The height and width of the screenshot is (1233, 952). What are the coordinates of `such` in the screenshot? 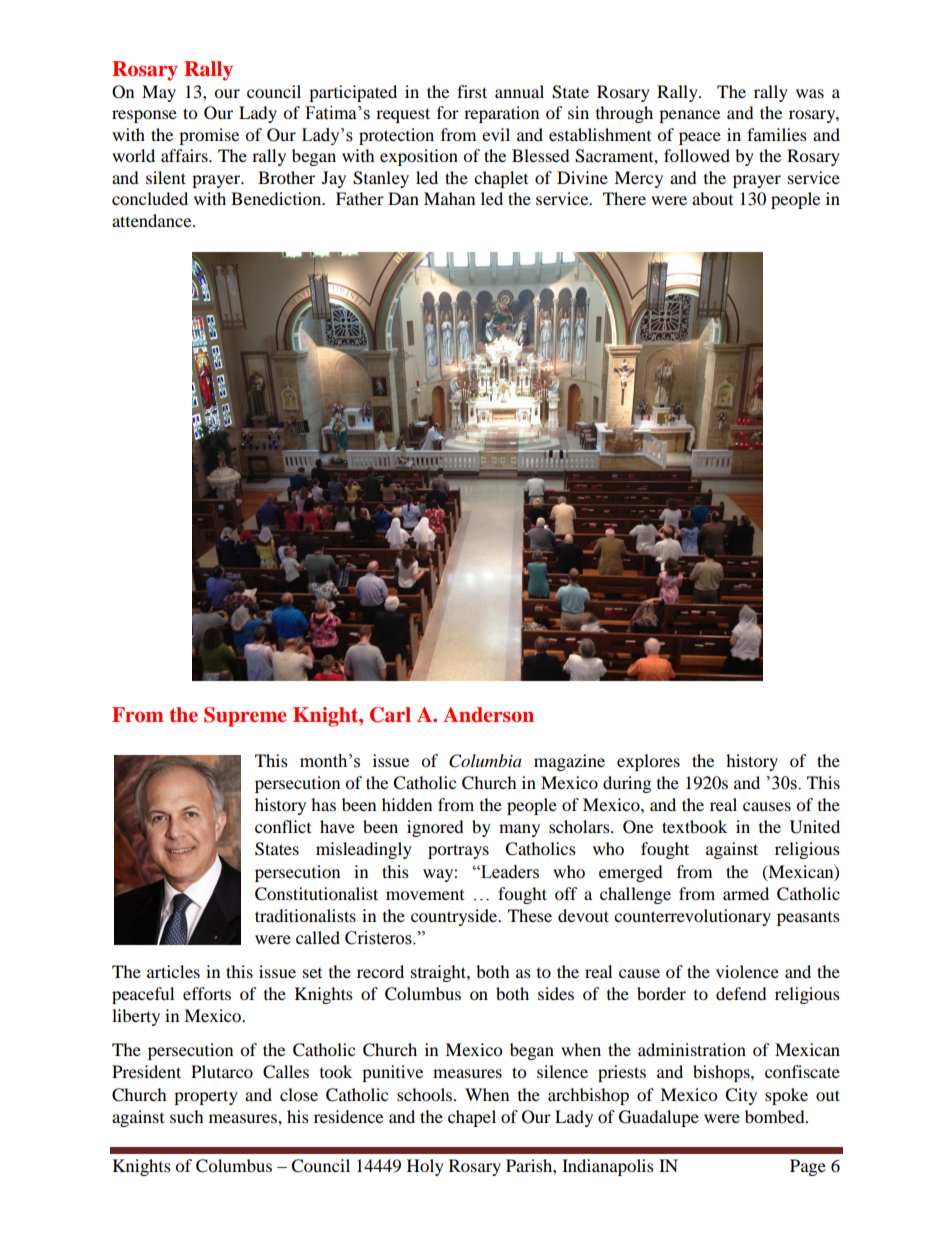 It's located at (187, 1116).
